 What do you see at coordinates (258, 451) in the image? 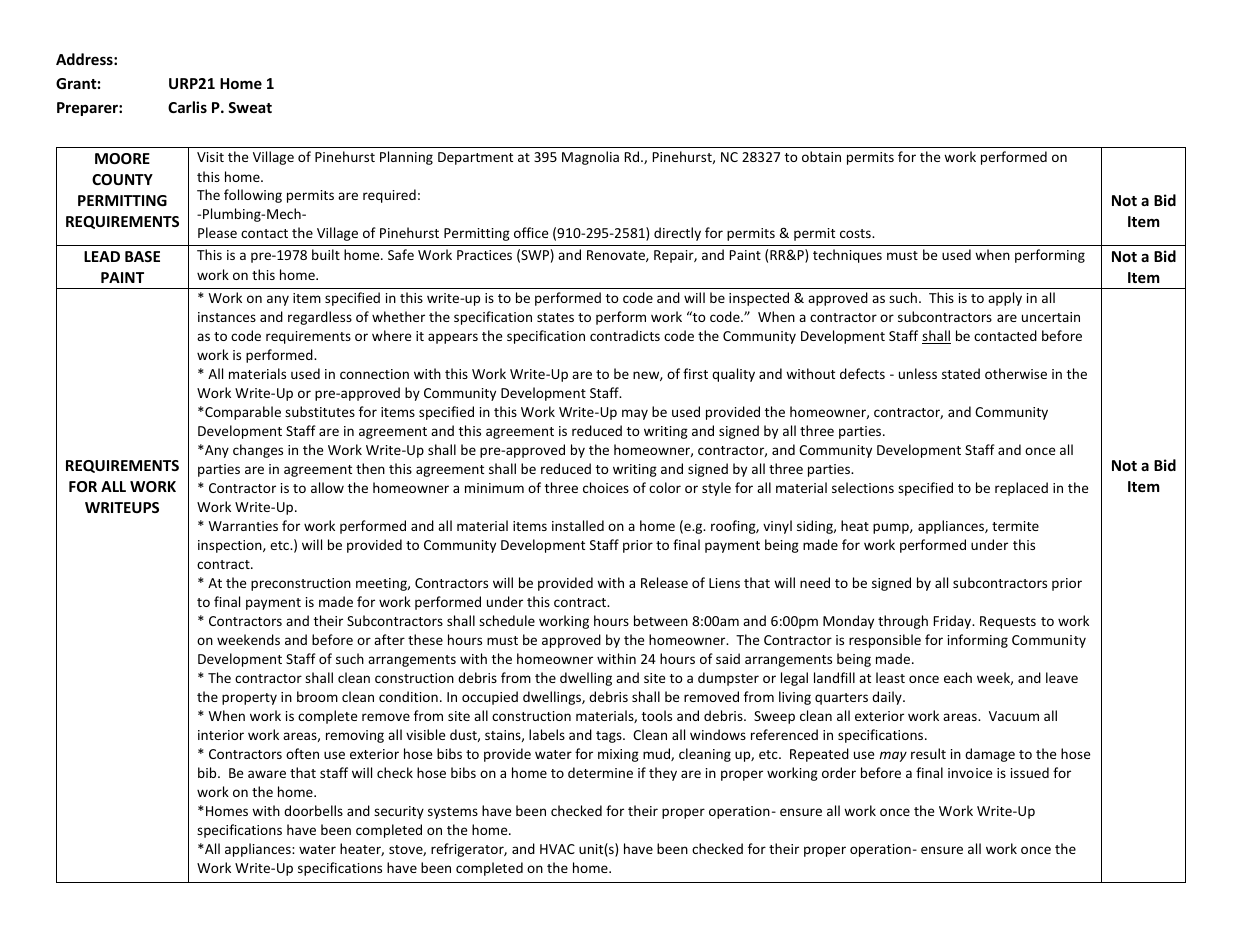
I see `changes` at bounding box center [258, 451].
